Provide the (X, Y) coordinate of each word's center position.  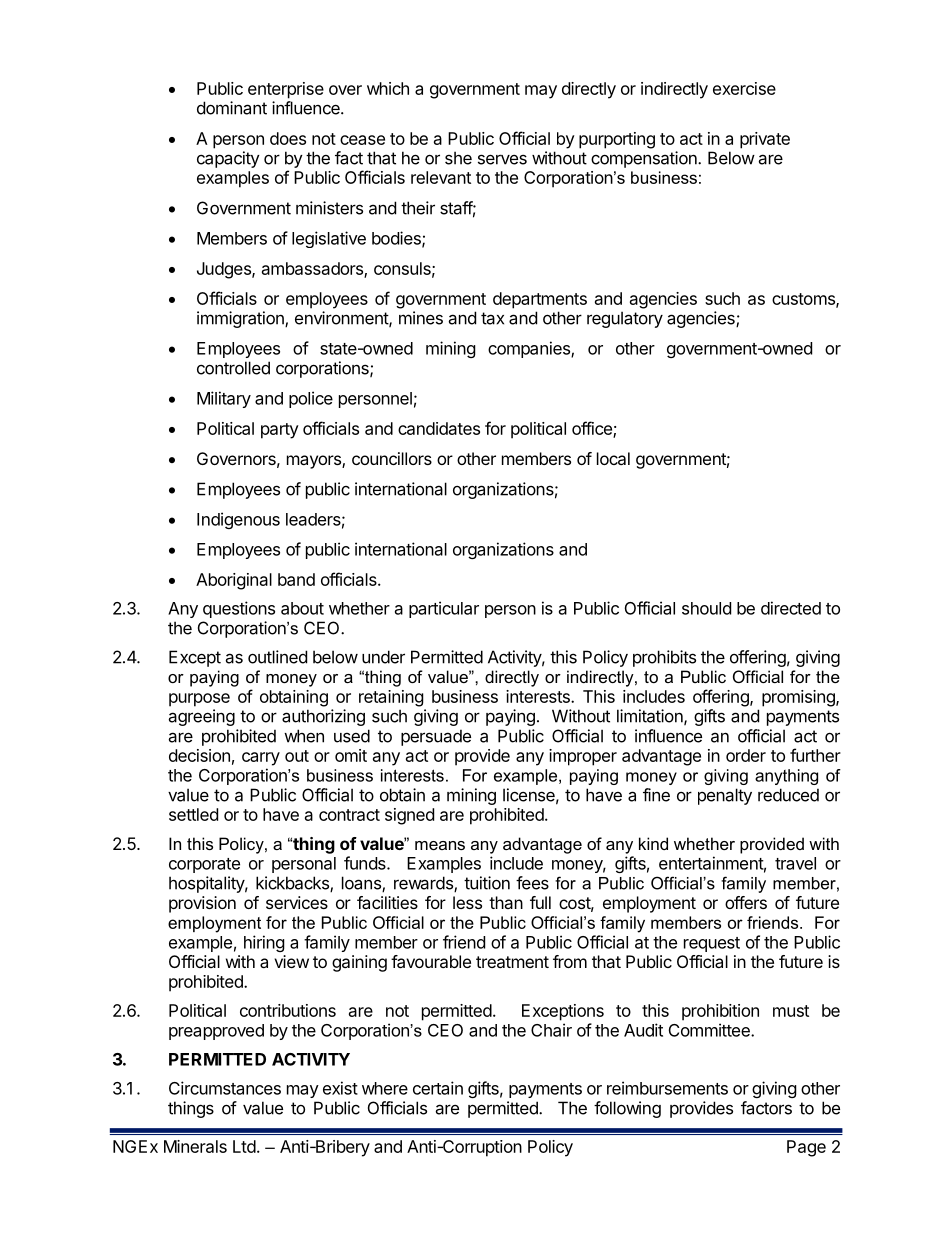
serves (502, 159)
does (288, 138)
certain (438, 1088)
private (765, 140)
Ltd (244, 1146)
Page (806, 1148)
